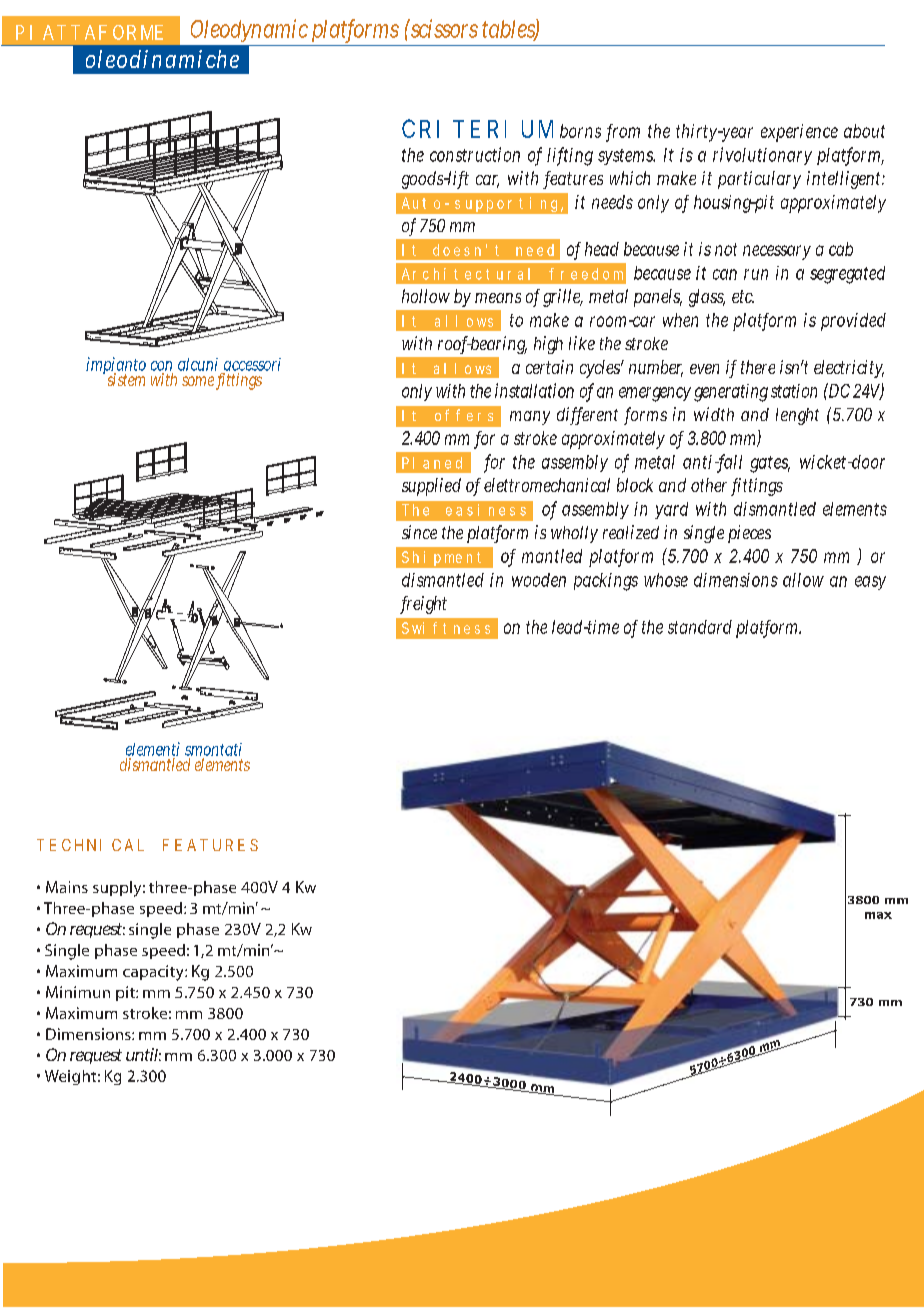 The width and height of the page is (924, 1308). What do you see at coordinates (510, 29) in the page?
I see `tables` at bounding box center [510, 29].
